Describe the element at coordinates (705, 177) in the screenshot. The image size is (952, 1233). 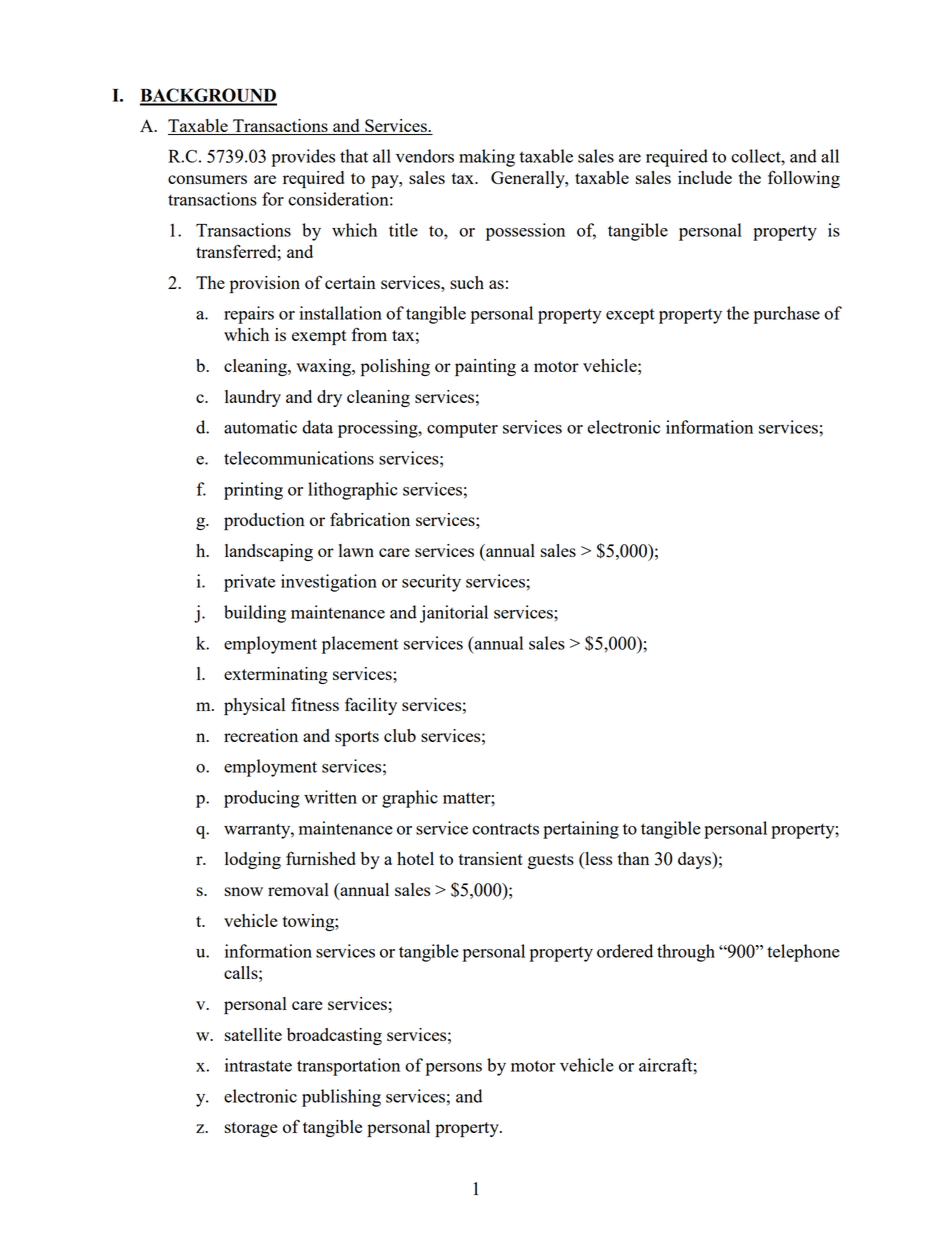
I see `include` at that location.
